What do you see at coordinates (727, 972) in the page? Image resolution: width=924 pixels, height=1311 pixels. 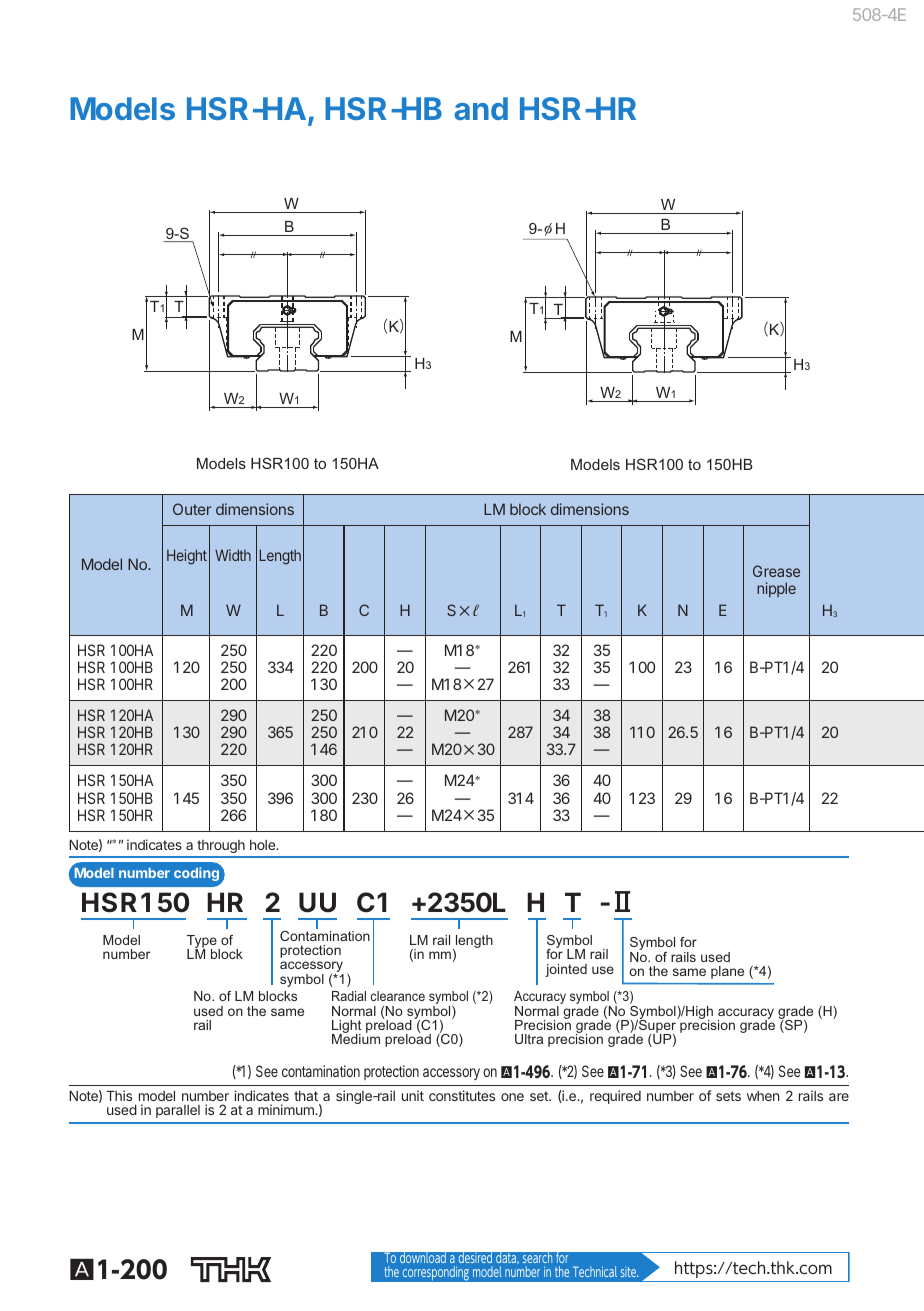 I see `plane` at bounding box center [727, 972].
